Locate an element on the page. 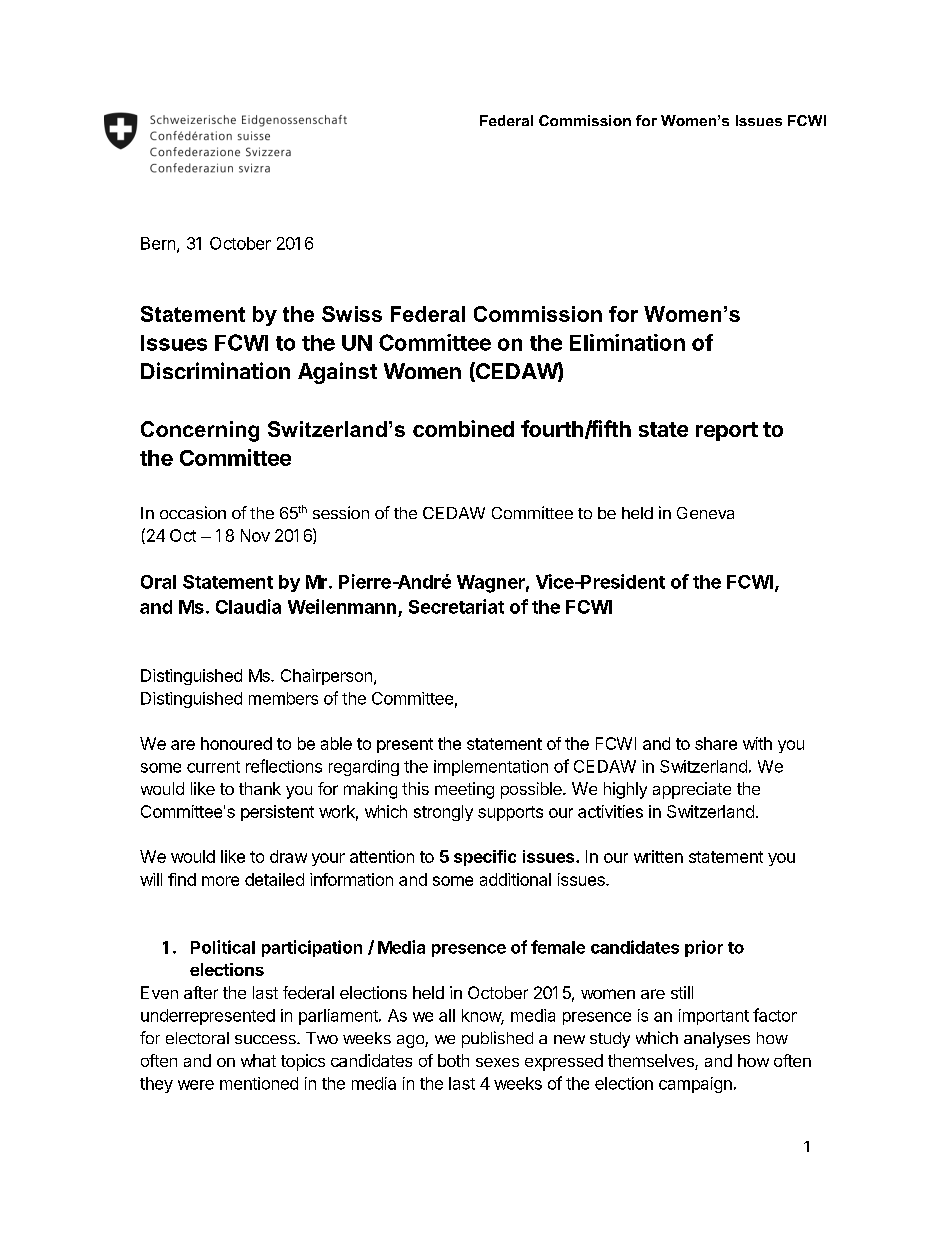 The height and width of the page is (1233, 952). Bern is located at coordinates (158, 243).
